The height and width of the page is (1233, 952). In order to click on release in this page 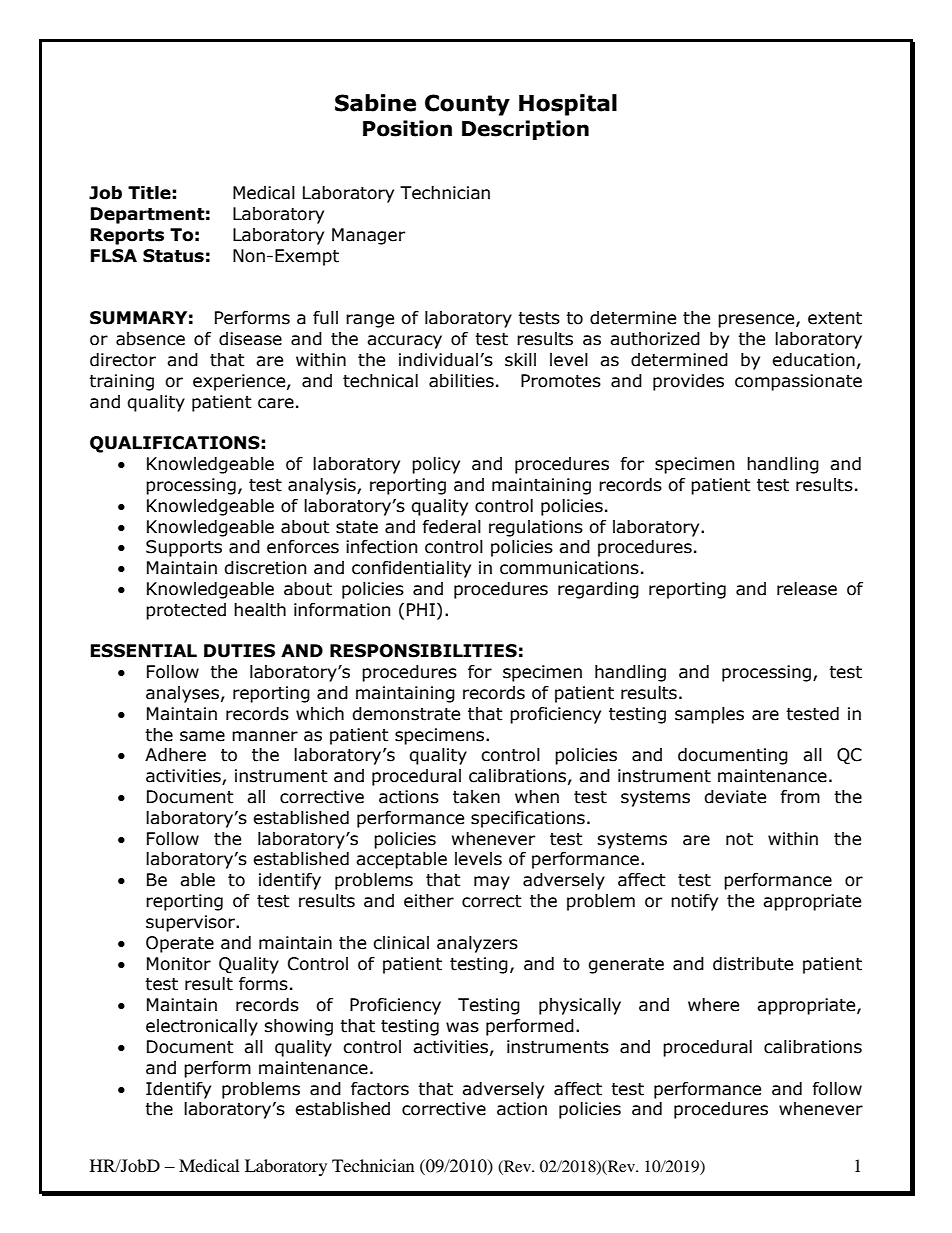, I will do `click(807, 589)`.
